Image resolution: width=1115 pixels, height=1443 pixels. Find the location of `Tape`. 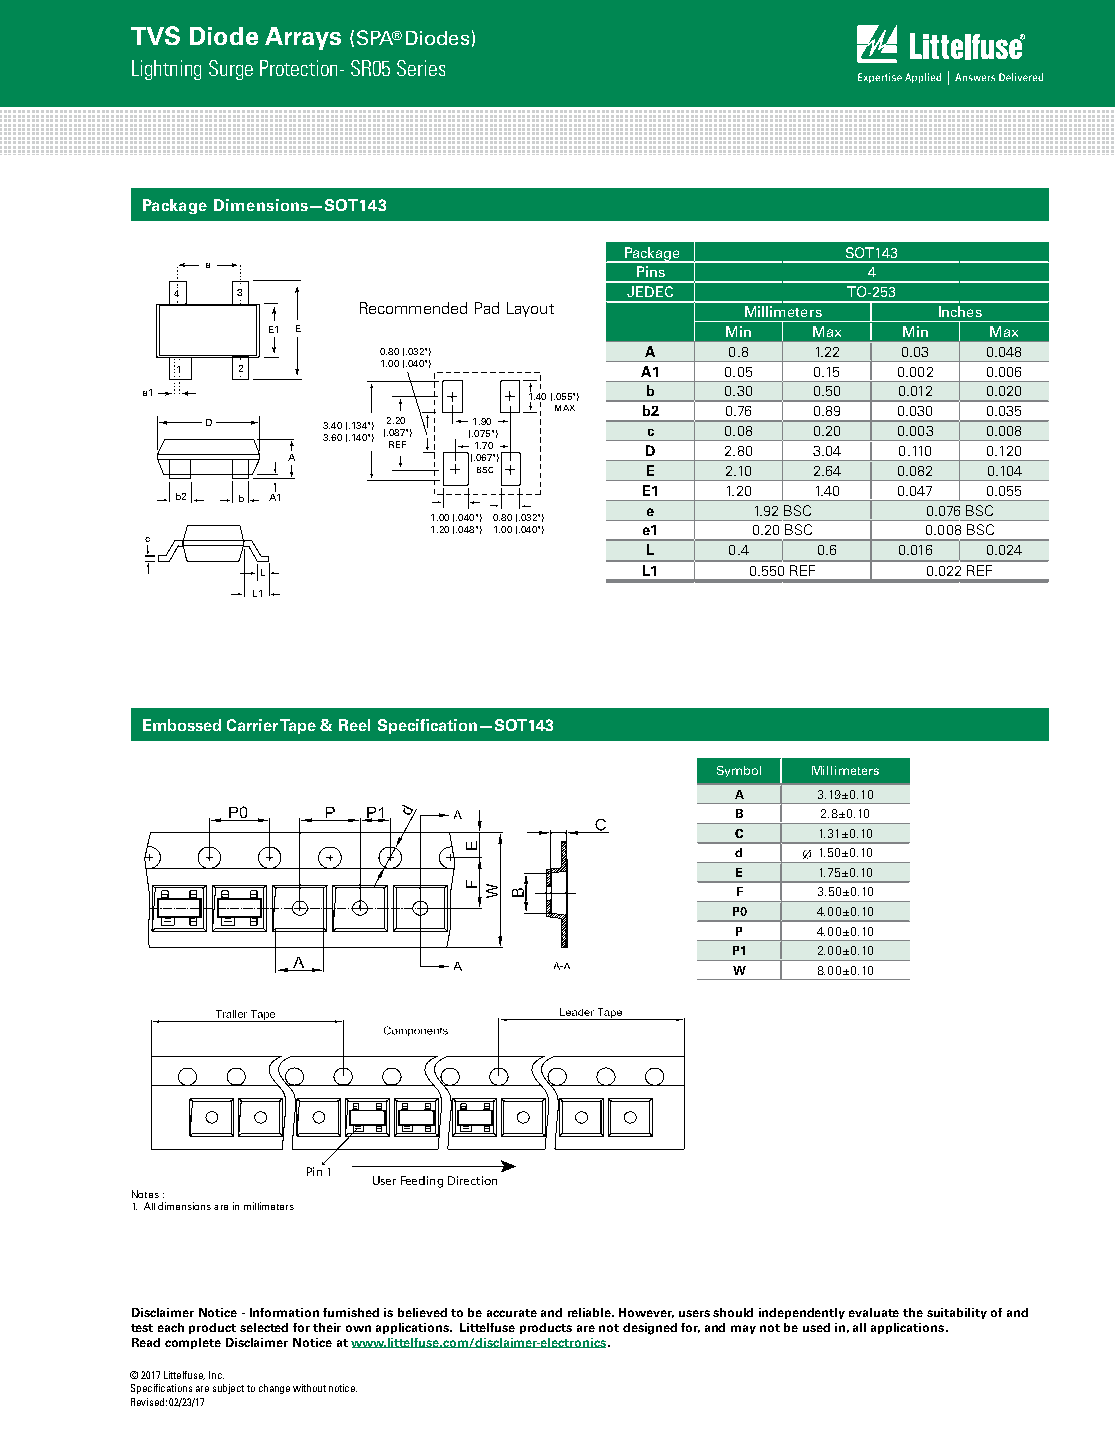

Tape is located at coordinates (298, 726).
